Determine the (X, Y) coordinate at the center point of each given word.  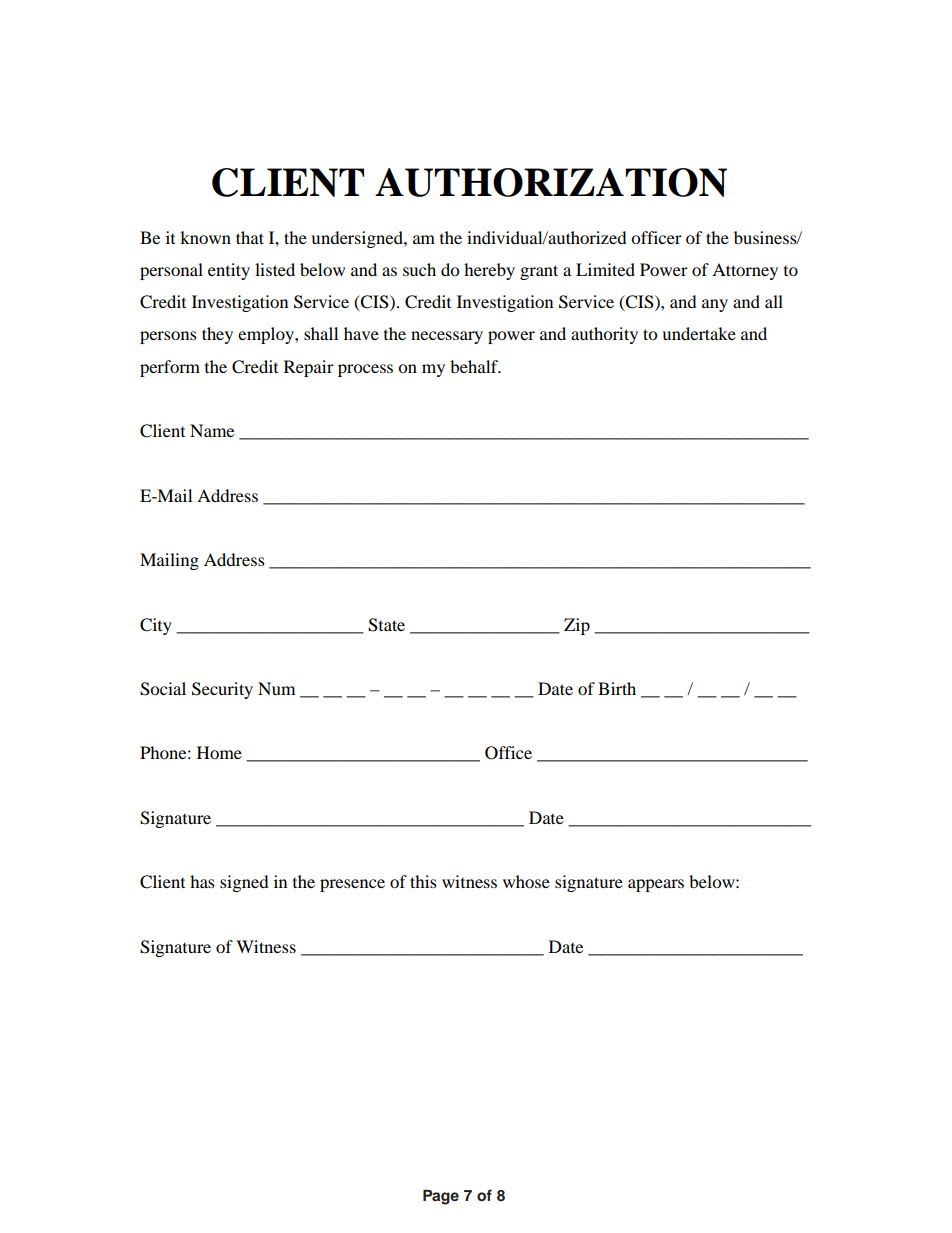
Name (212, 430)
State (386, 625)
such (419, 269)
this (423, 881)
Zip (577, 626)
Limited (605, 269)
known (205, 237)
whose (526, 881)
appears (656, 885)
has (202, 881)
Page (441, 1197)
